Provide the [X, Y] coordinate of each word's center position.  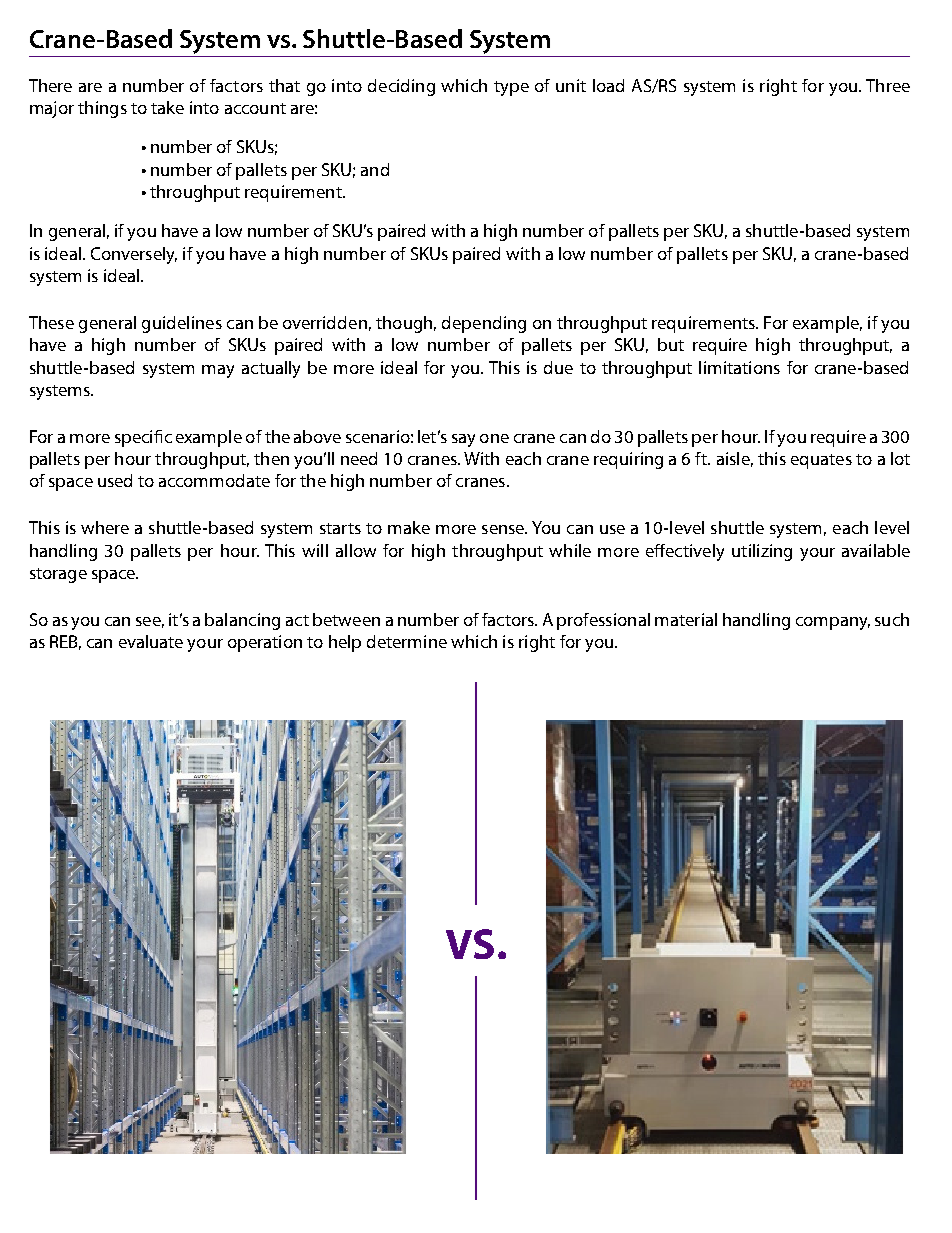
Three [888, 85]
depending [484, 324]
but [671, 344]
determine [407, 641]
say [463, 440]
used [115, 480]
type [511, 88]
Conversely [134, 255]
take [167, 107]
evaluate [151, 641]
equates [821, 461]
